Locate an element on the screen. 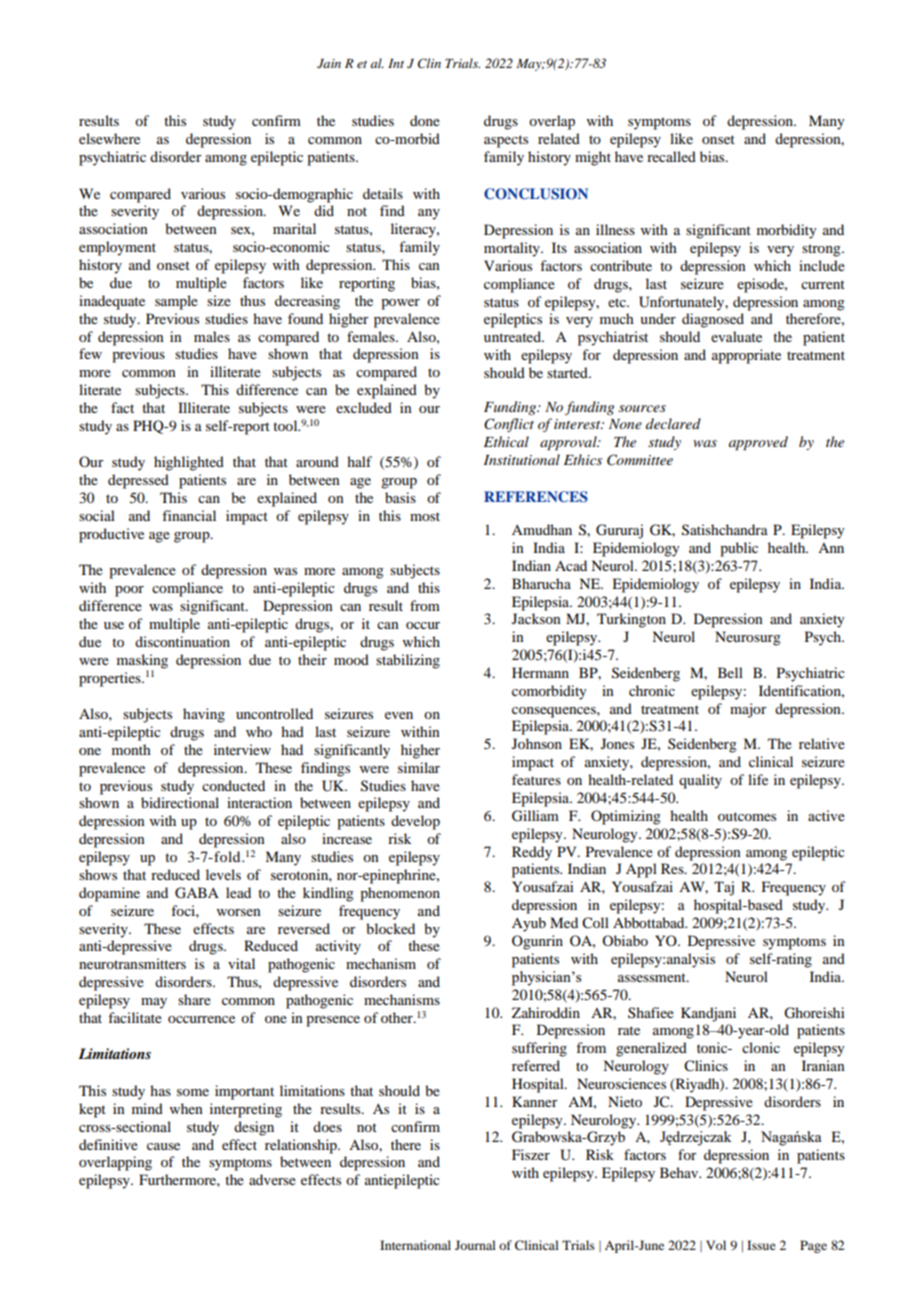 The width and height of the screenshot is (924, 1308). discontinuation is located at coordinates (182, 641).
